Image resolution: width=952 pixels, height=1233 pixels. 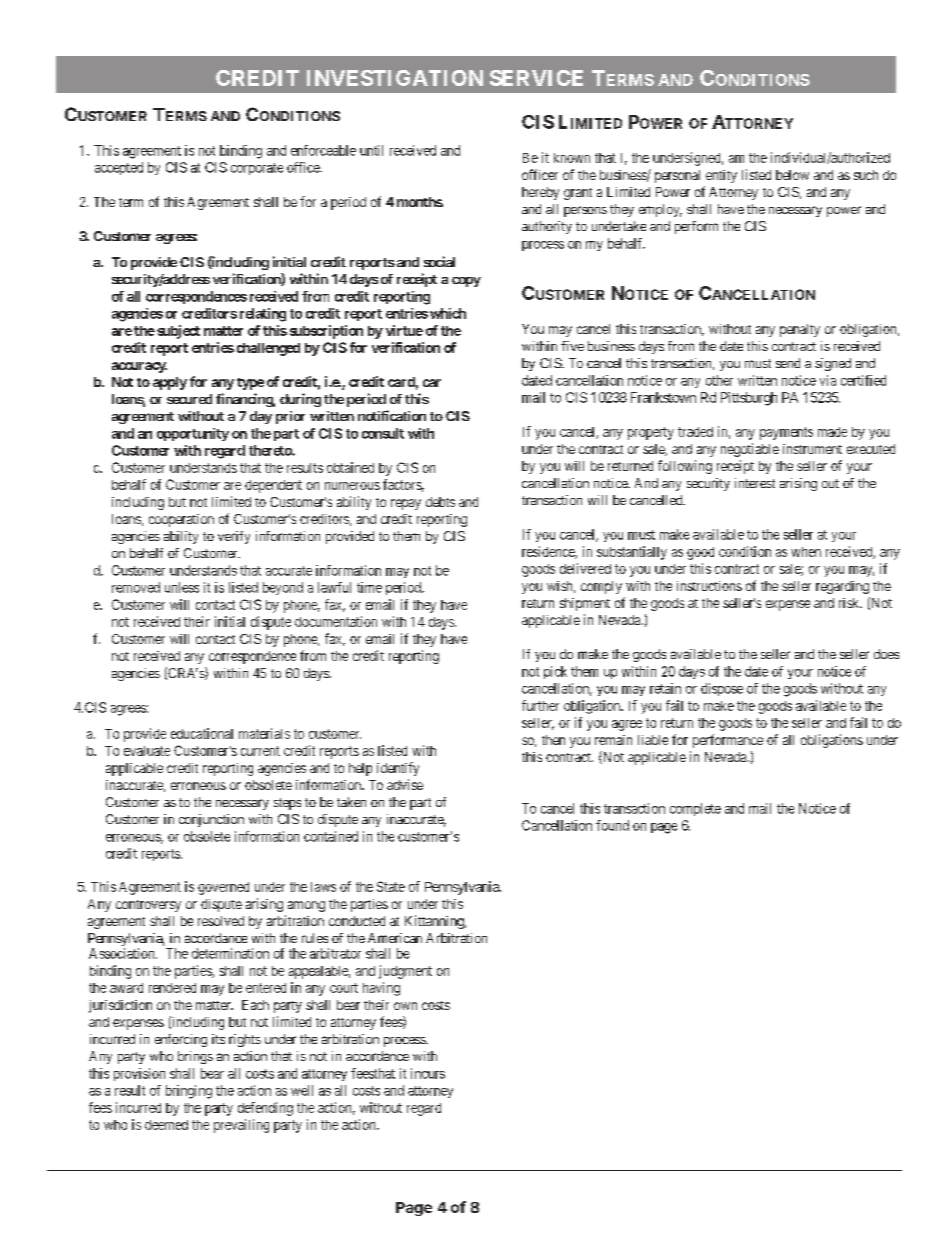 What do you see at coordinates (536, 78) in the screenshot?
I see `SERVICE` at bounding box center [536, 78].
